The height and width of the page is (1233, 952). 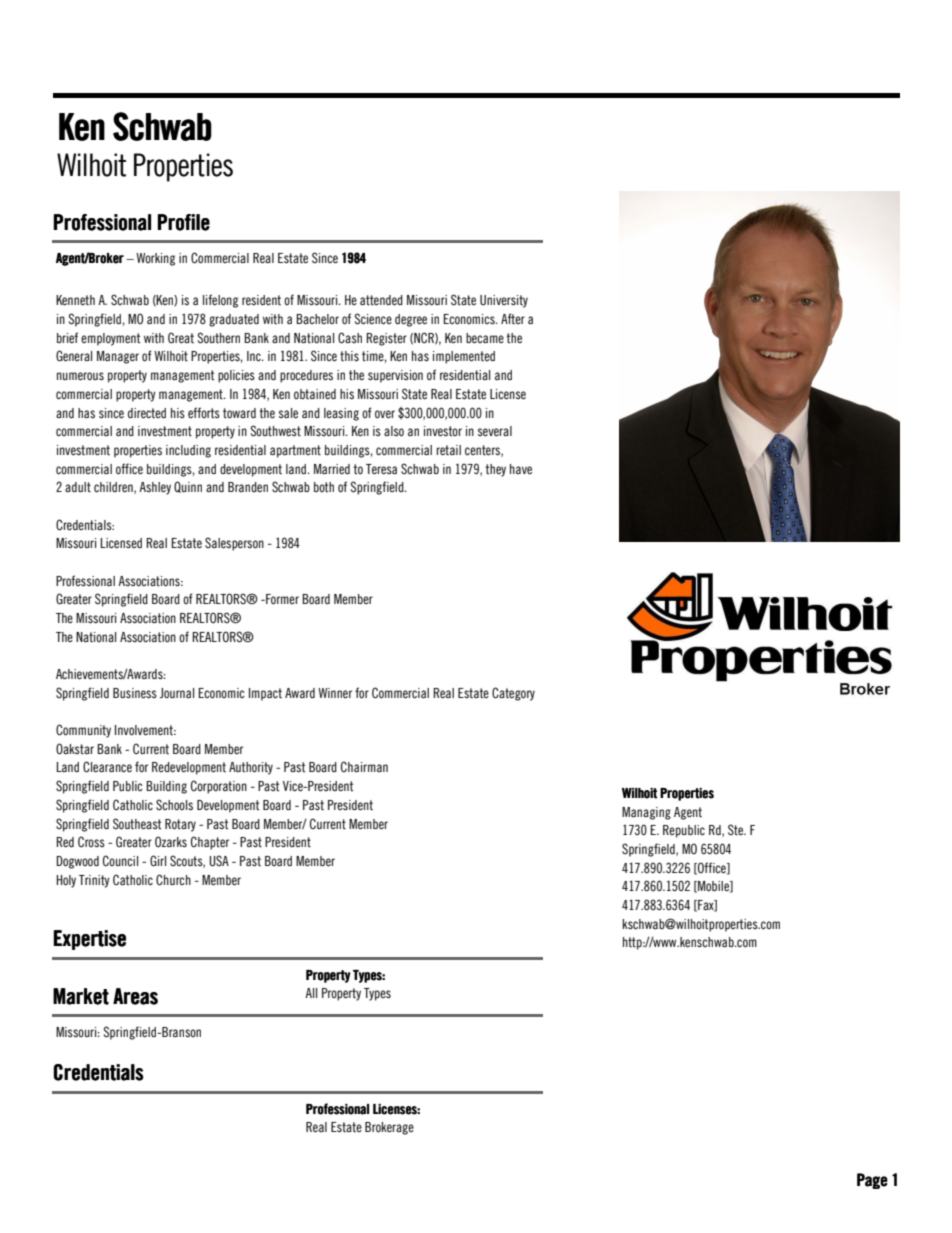 I want to click on All, so click(x=311, y=993).
